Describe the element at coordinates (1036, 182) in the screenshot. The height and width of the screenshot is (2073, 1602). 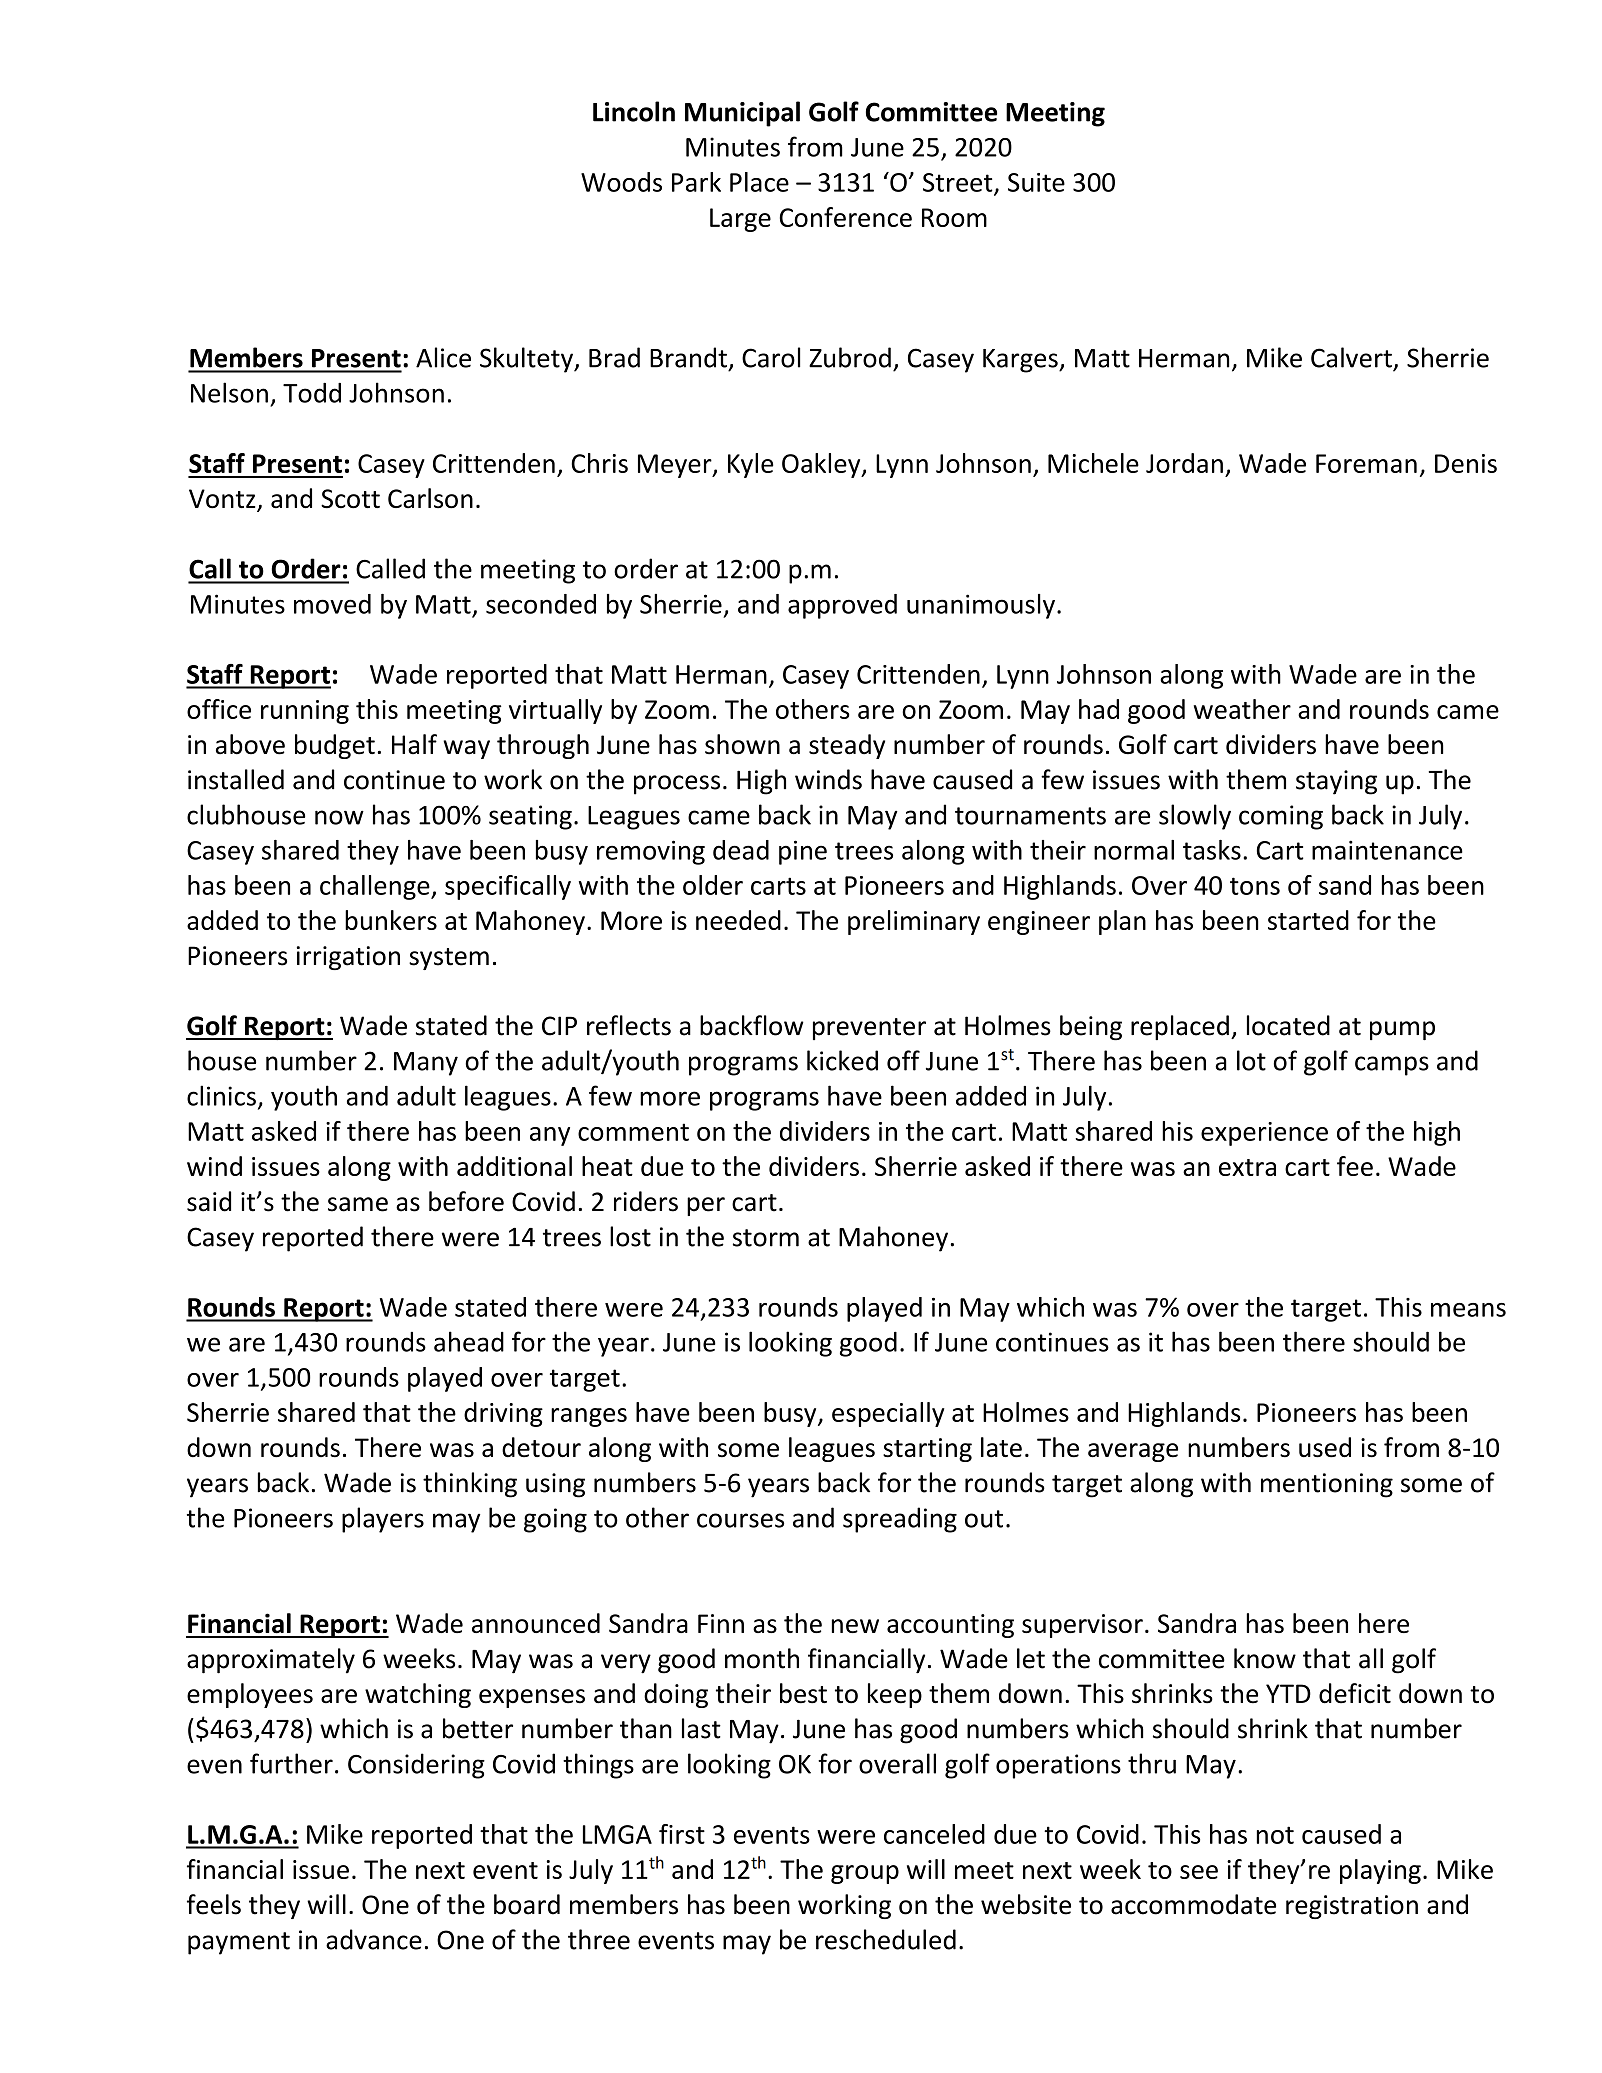
I see `Suite` at that location.
